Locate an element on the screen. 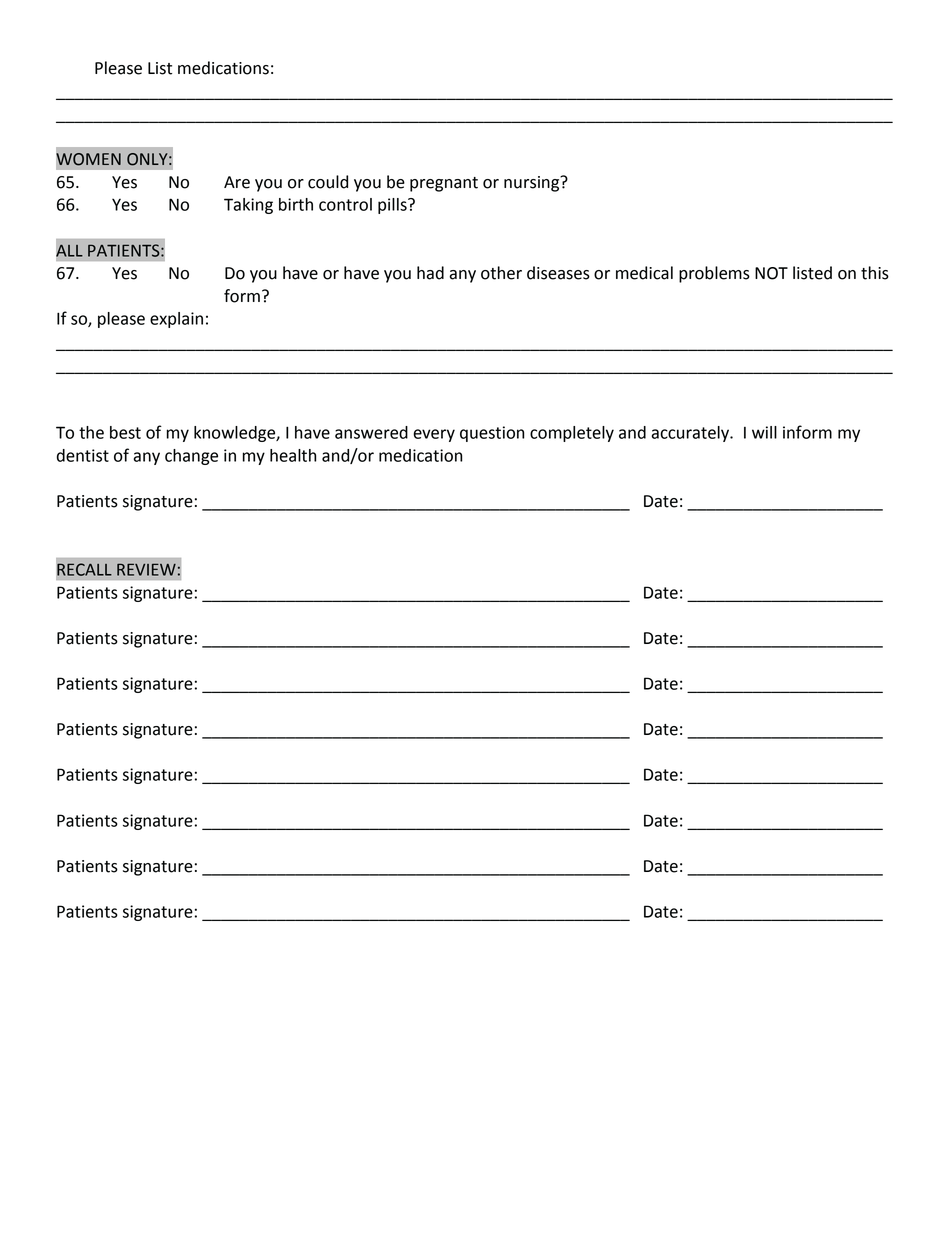 The height and width of the screenshot is (1233, 952). health is located at coordinates (293, 455).
